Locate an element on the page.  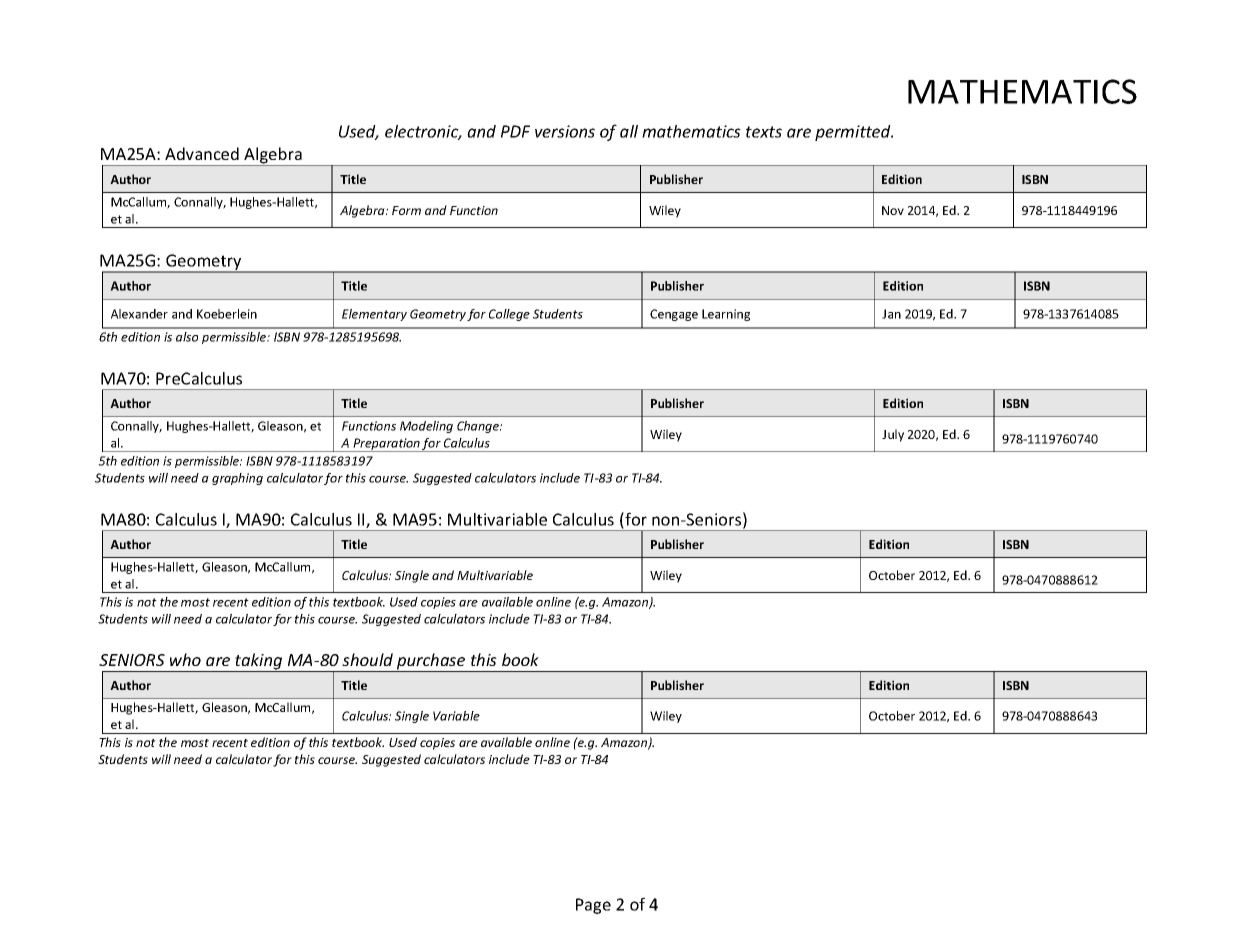
PDF is located at coordinates (515, 131).
